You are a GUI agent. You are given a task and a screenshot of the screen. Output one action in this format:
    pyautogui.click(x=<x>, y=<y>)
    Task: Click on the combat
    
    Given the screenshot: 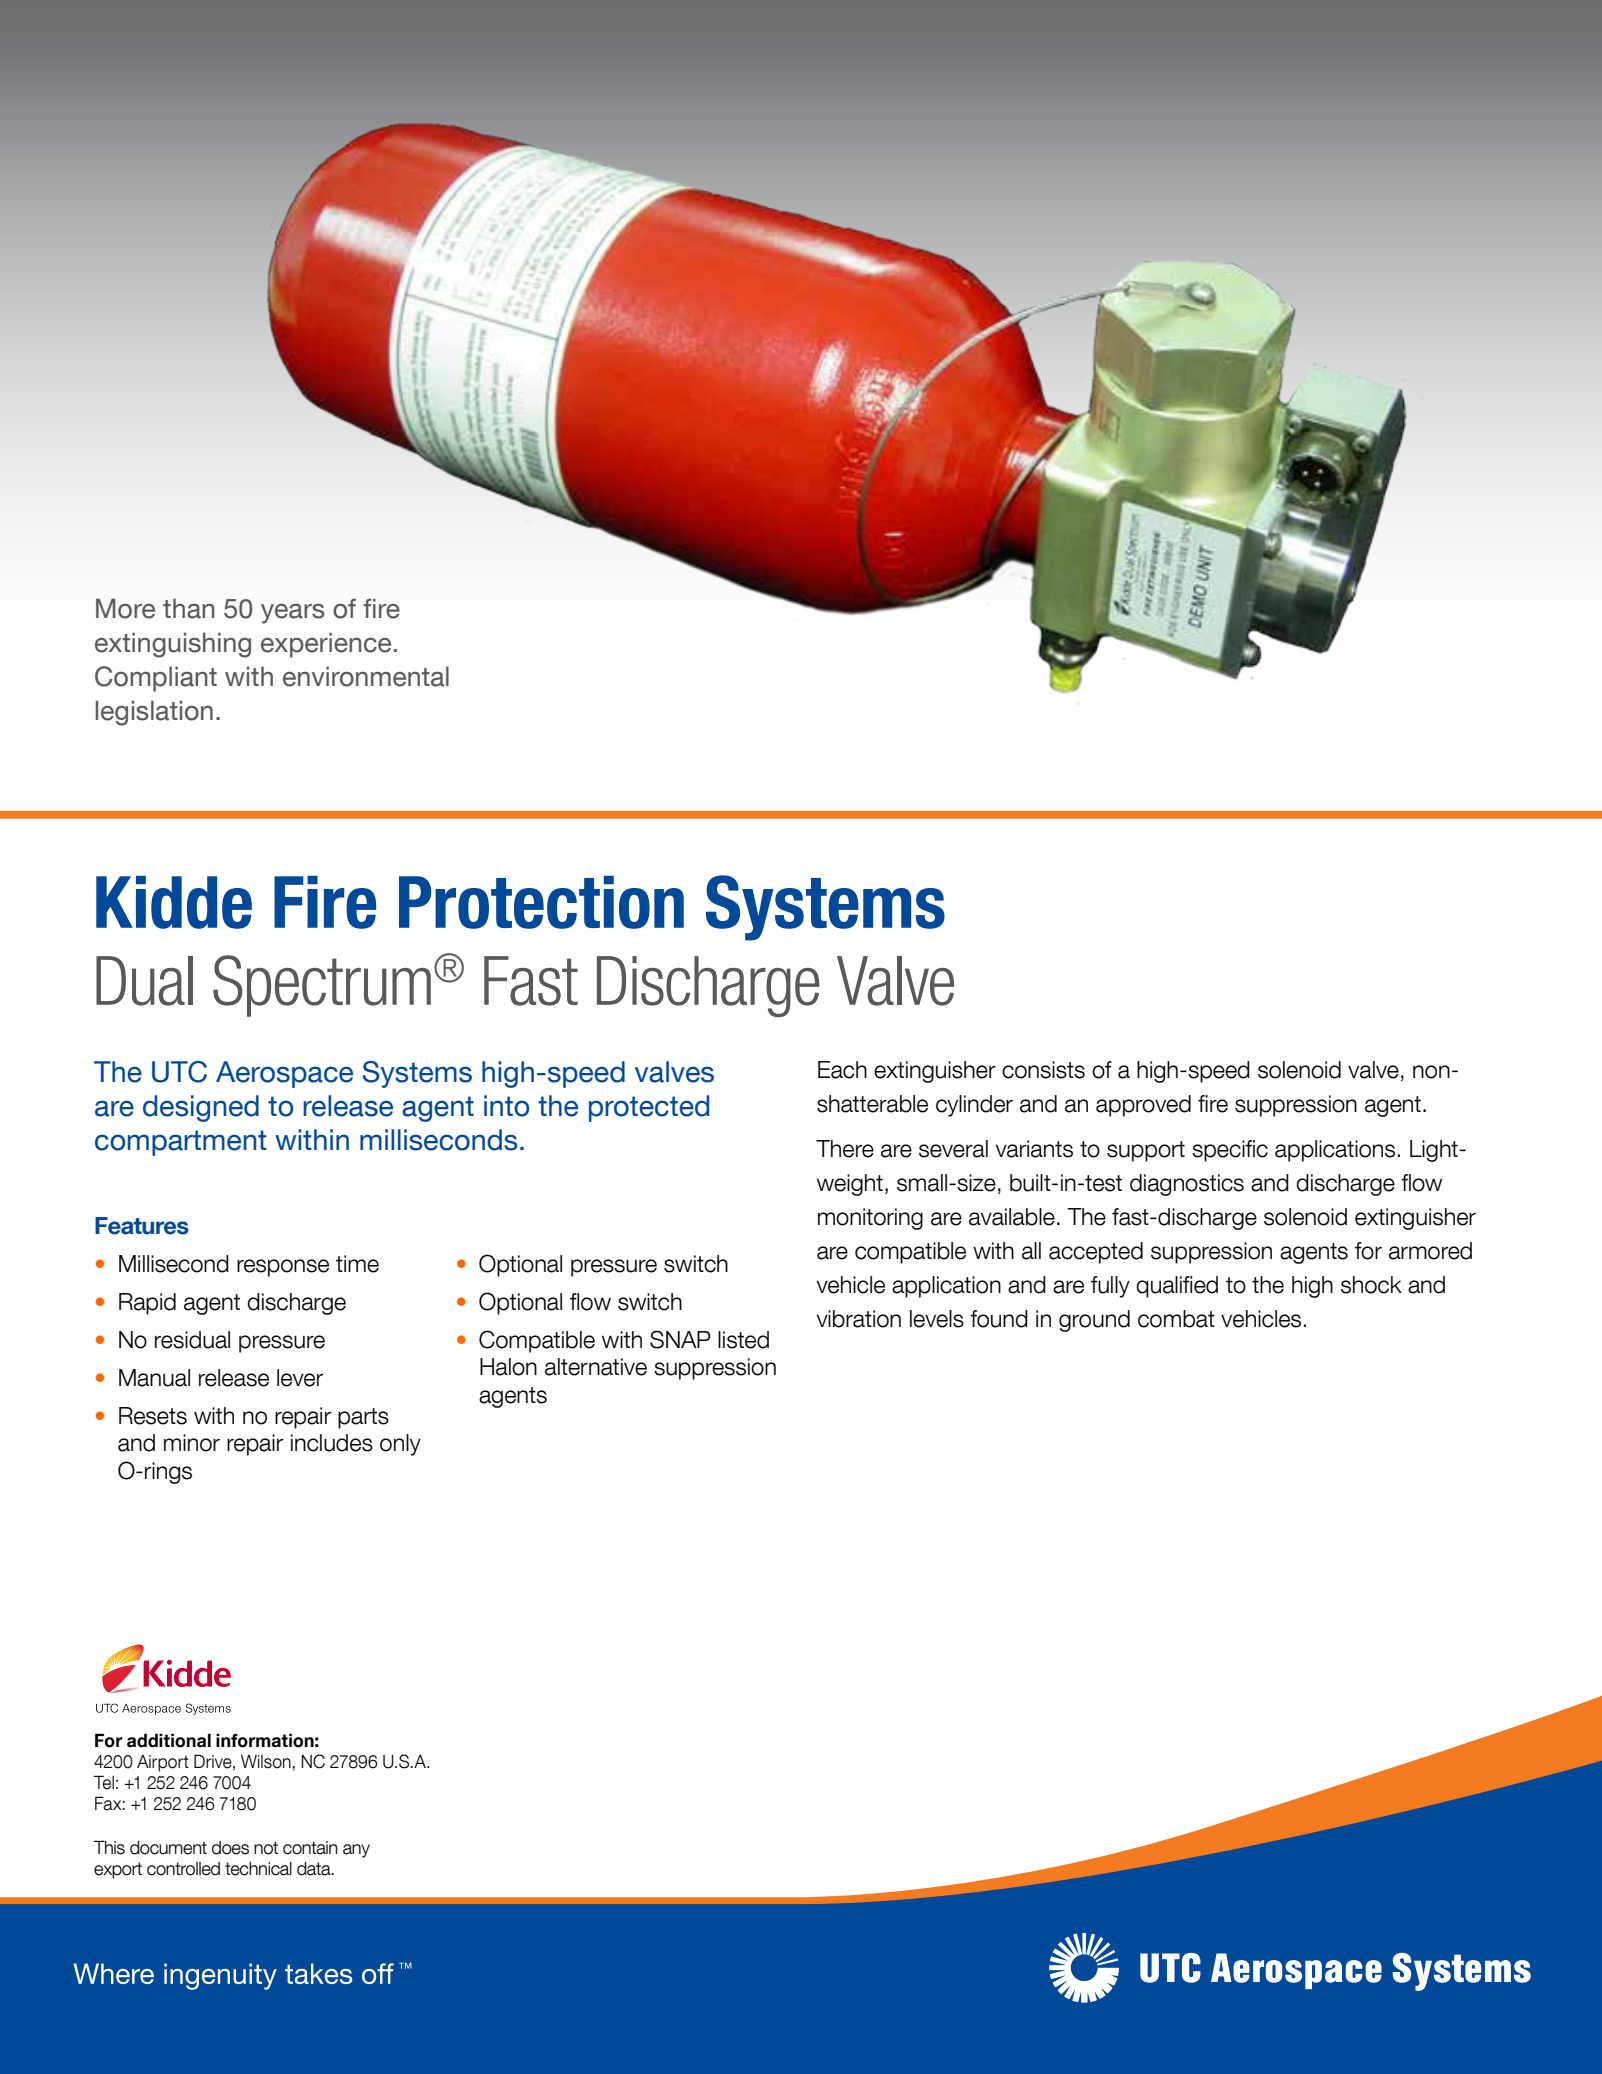 What is the action you would take?
    pyautogui.click(x=1176, y=1319)
